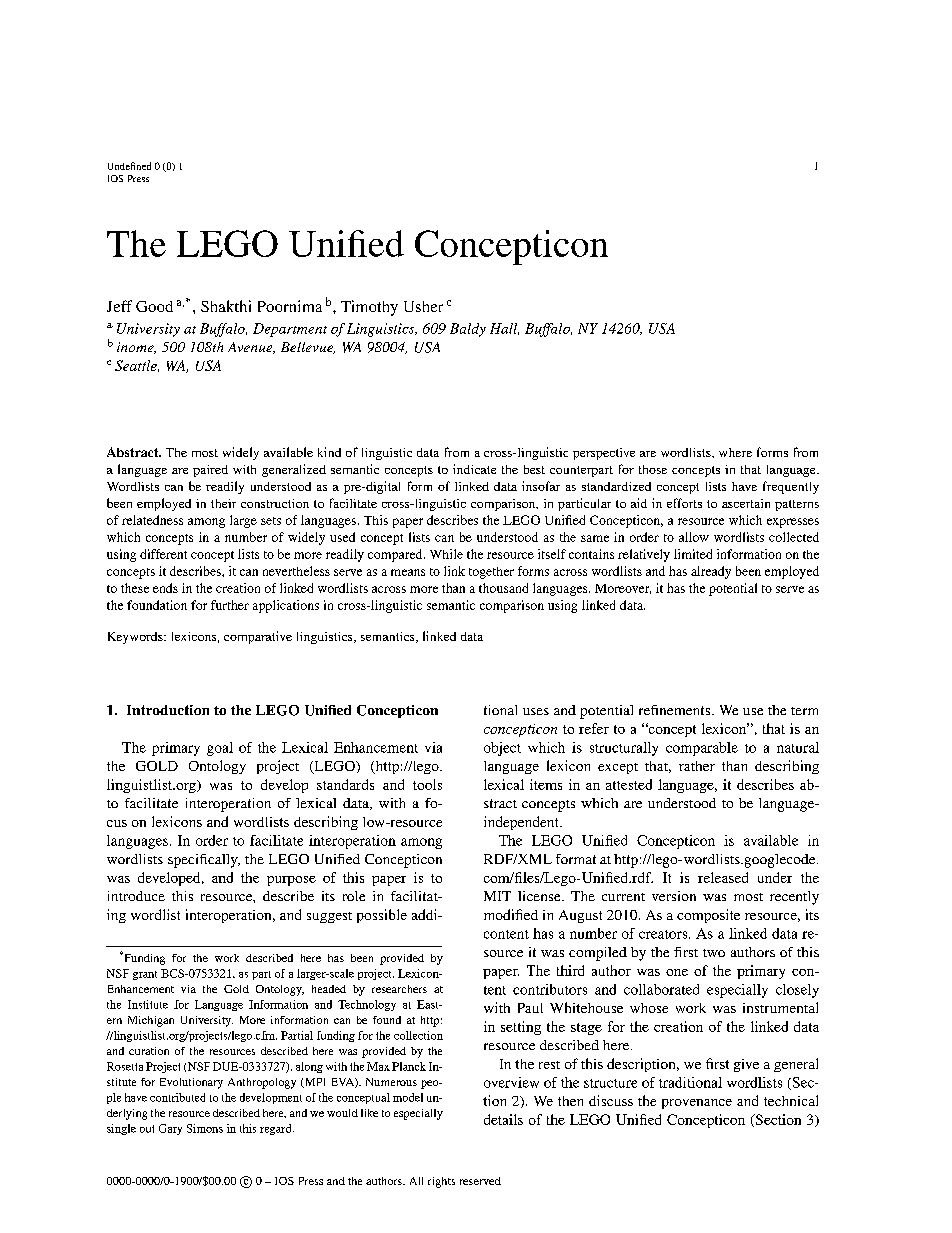 The image size is (952, 1233). What do you see at coordinates (205, 1128) in the screenshot?
I see `Simons` at bounding box center [205, 1128].
